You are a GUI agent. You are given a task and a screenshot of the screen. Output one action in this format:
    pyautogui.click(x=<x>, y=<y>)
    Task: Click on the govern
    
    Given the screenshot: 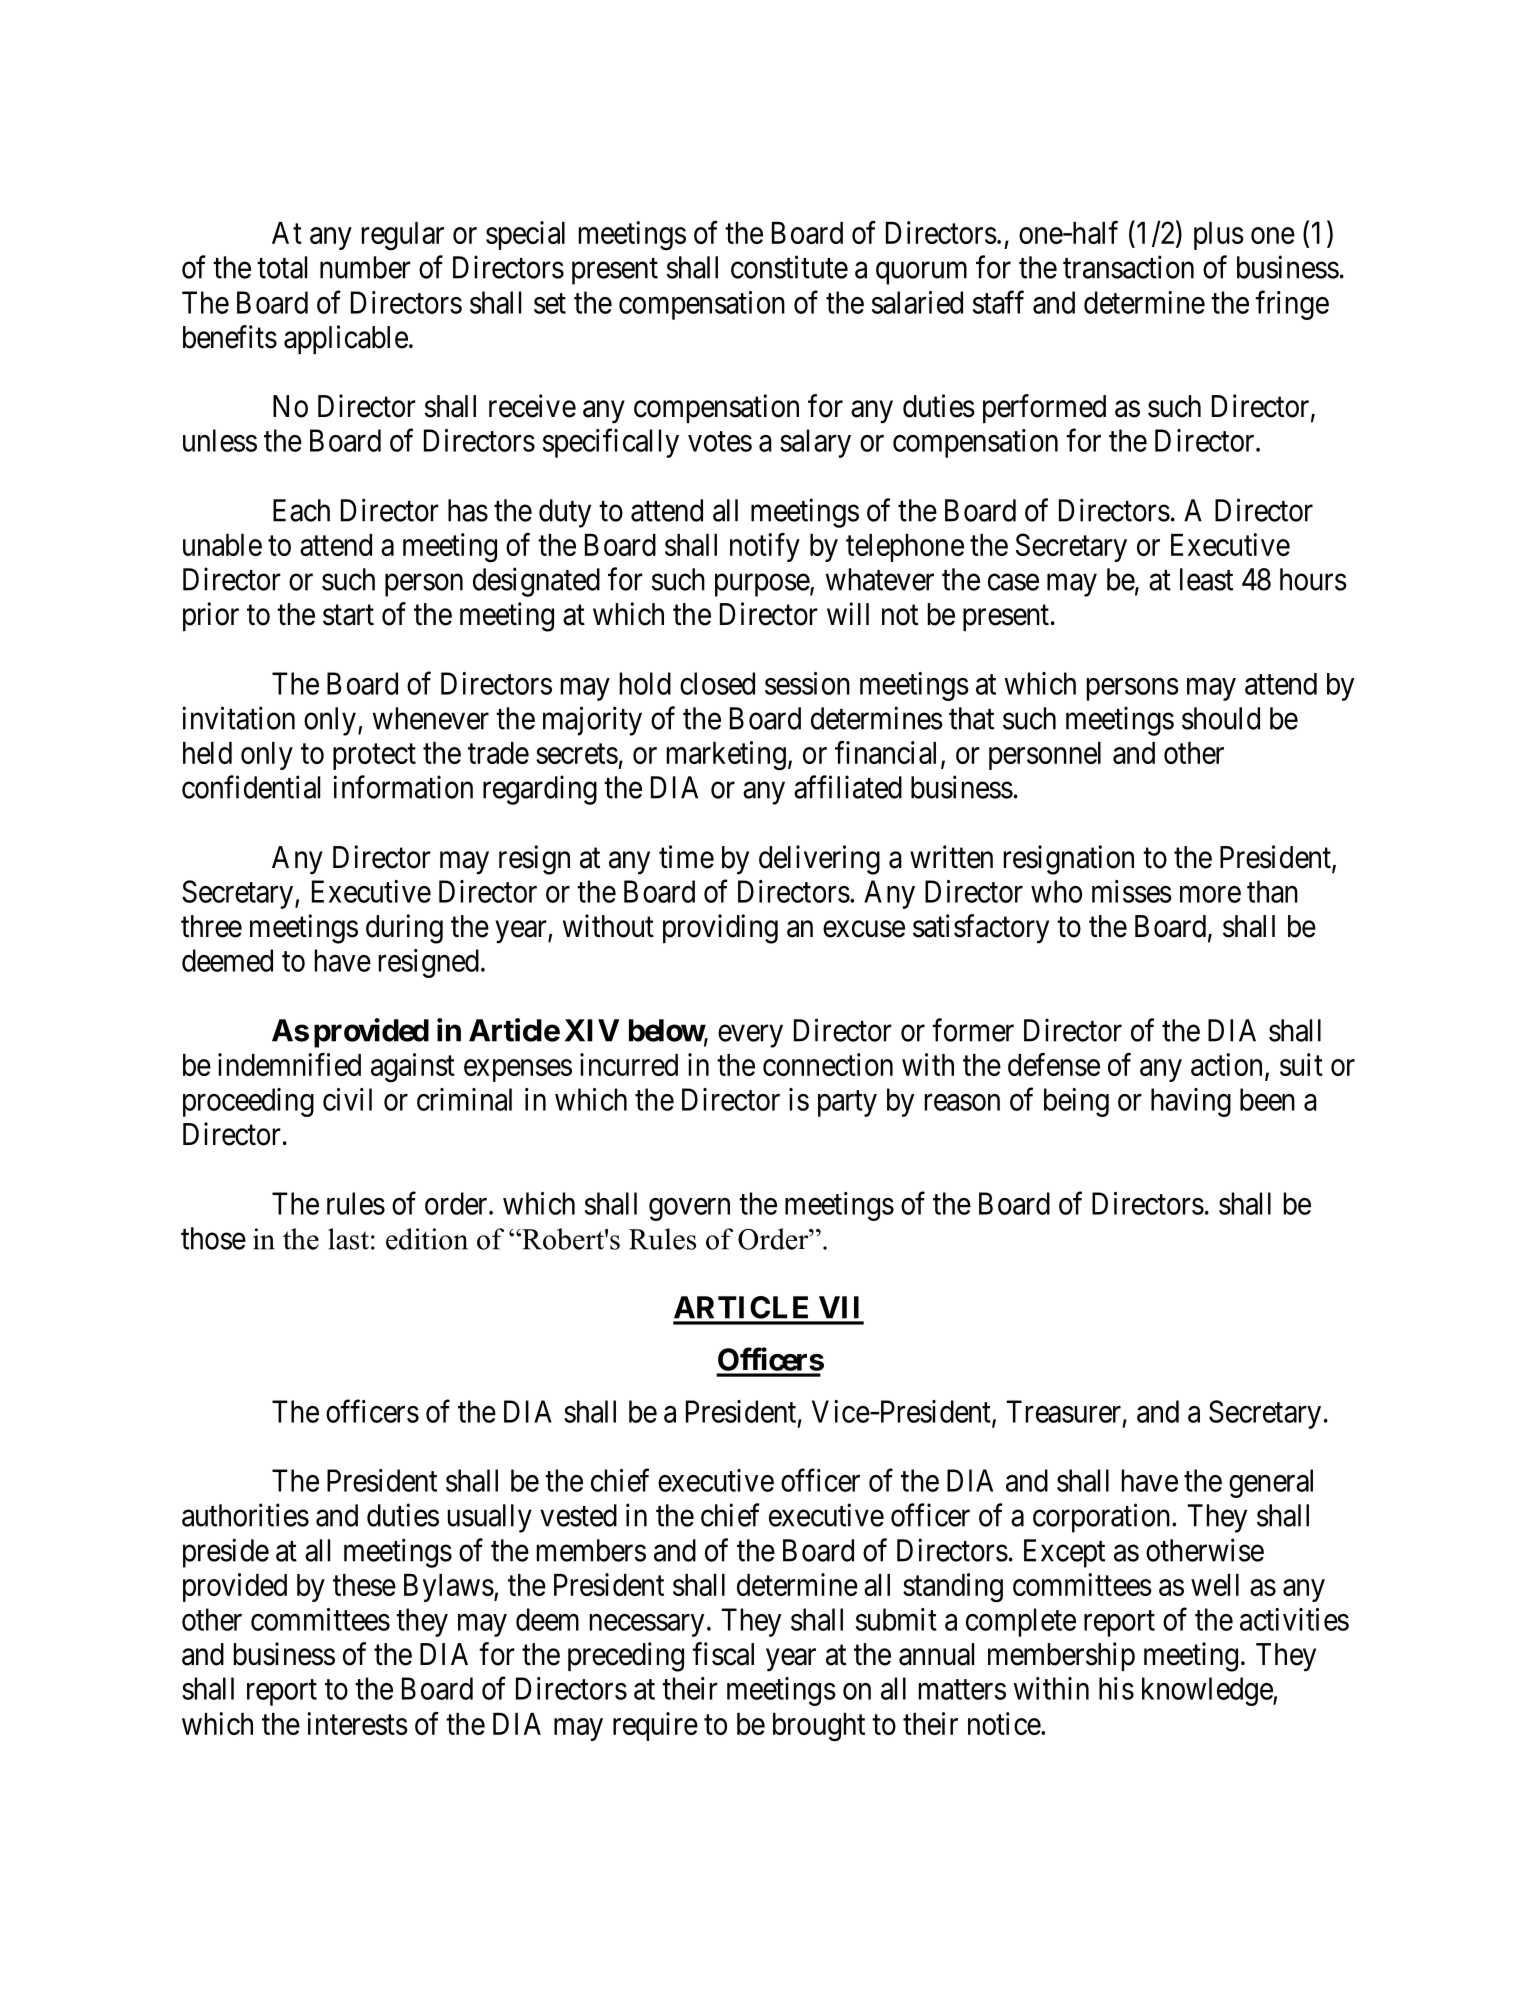 What is the action you would take?
    pyautogui.click(x=689, y=1209)
